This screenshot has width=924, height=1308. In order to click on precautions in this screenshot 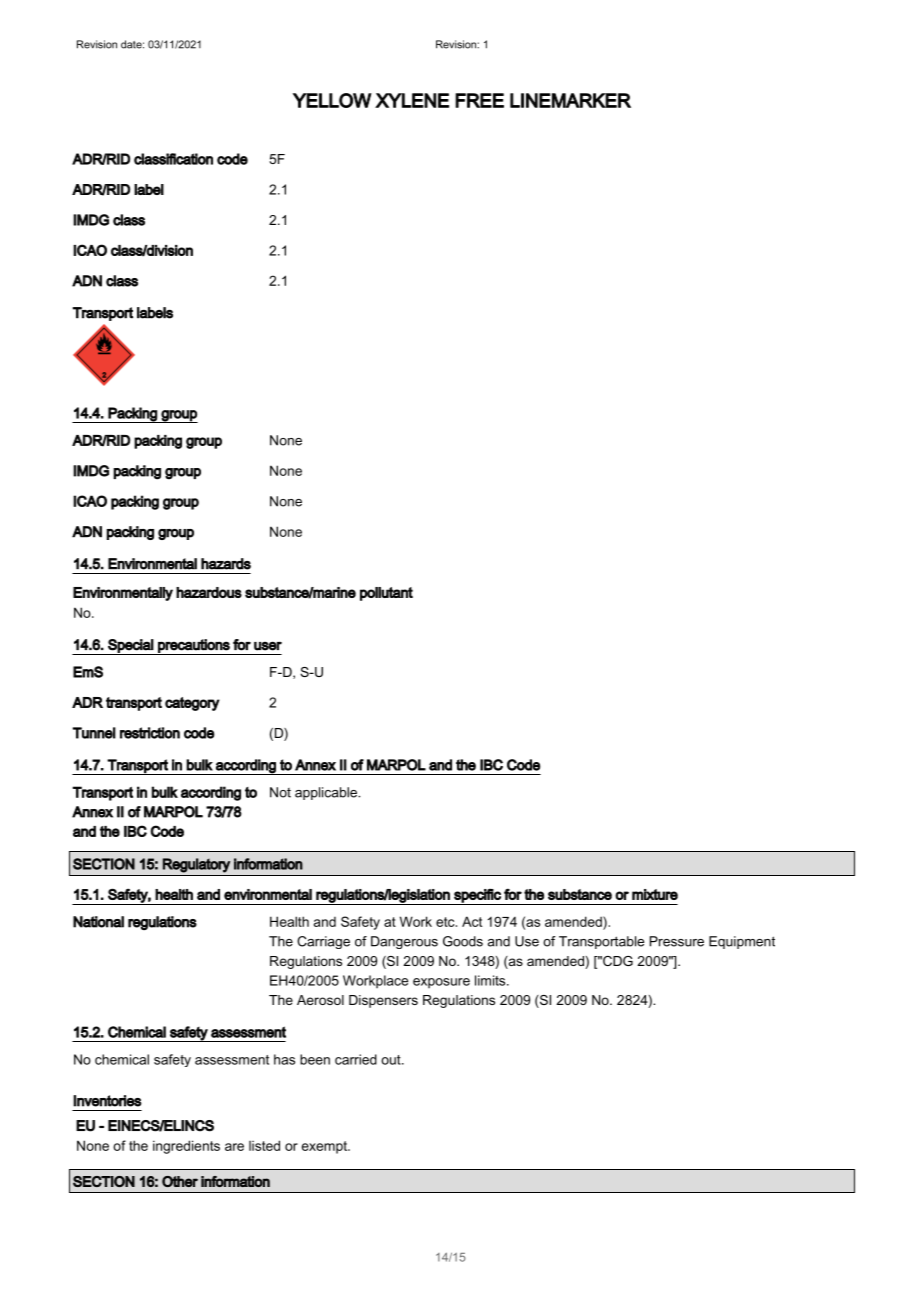, I will do `click(194, 647)`.
